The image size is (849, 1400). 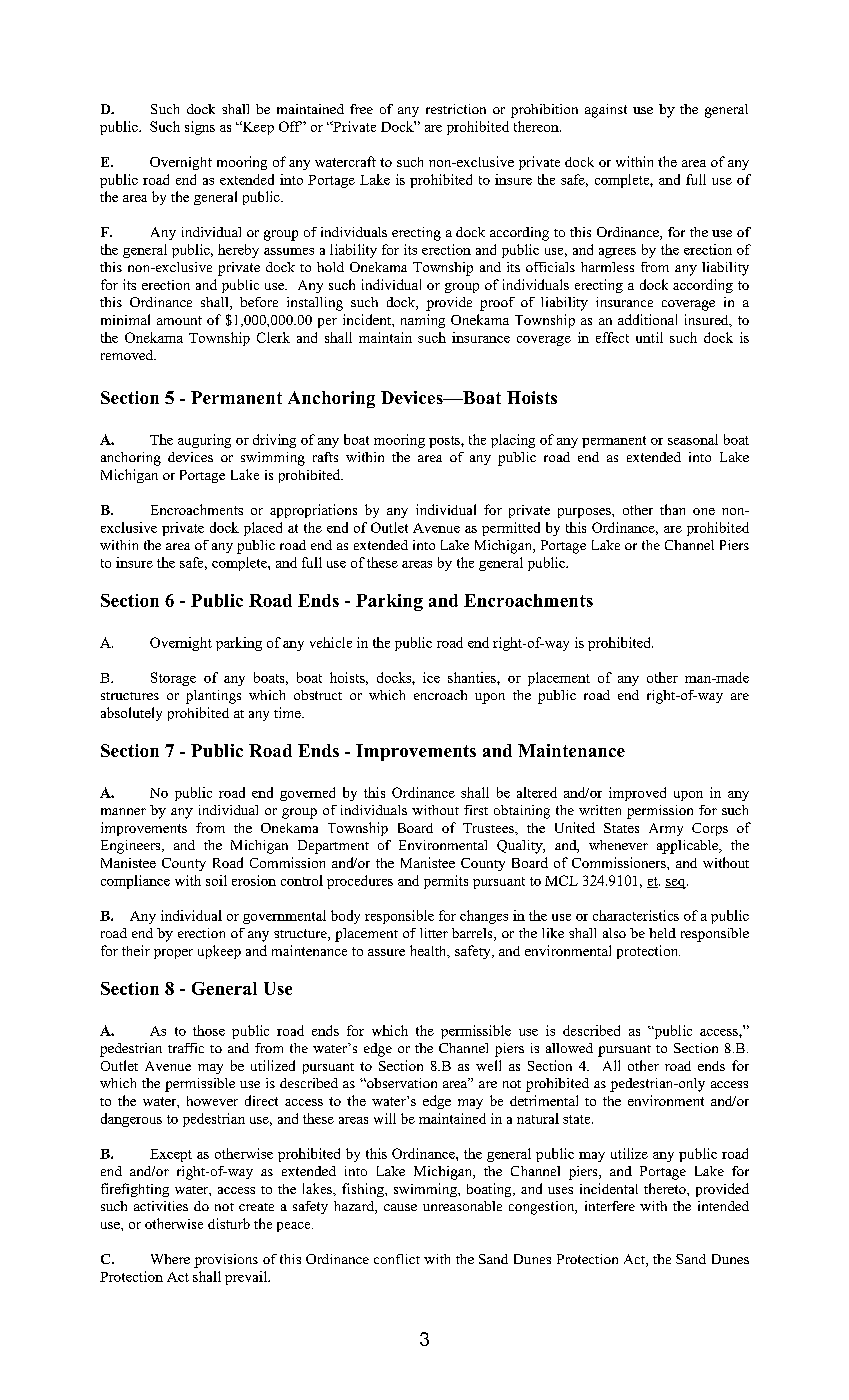 I want to click on restriction, so click(x=456, y=109).
